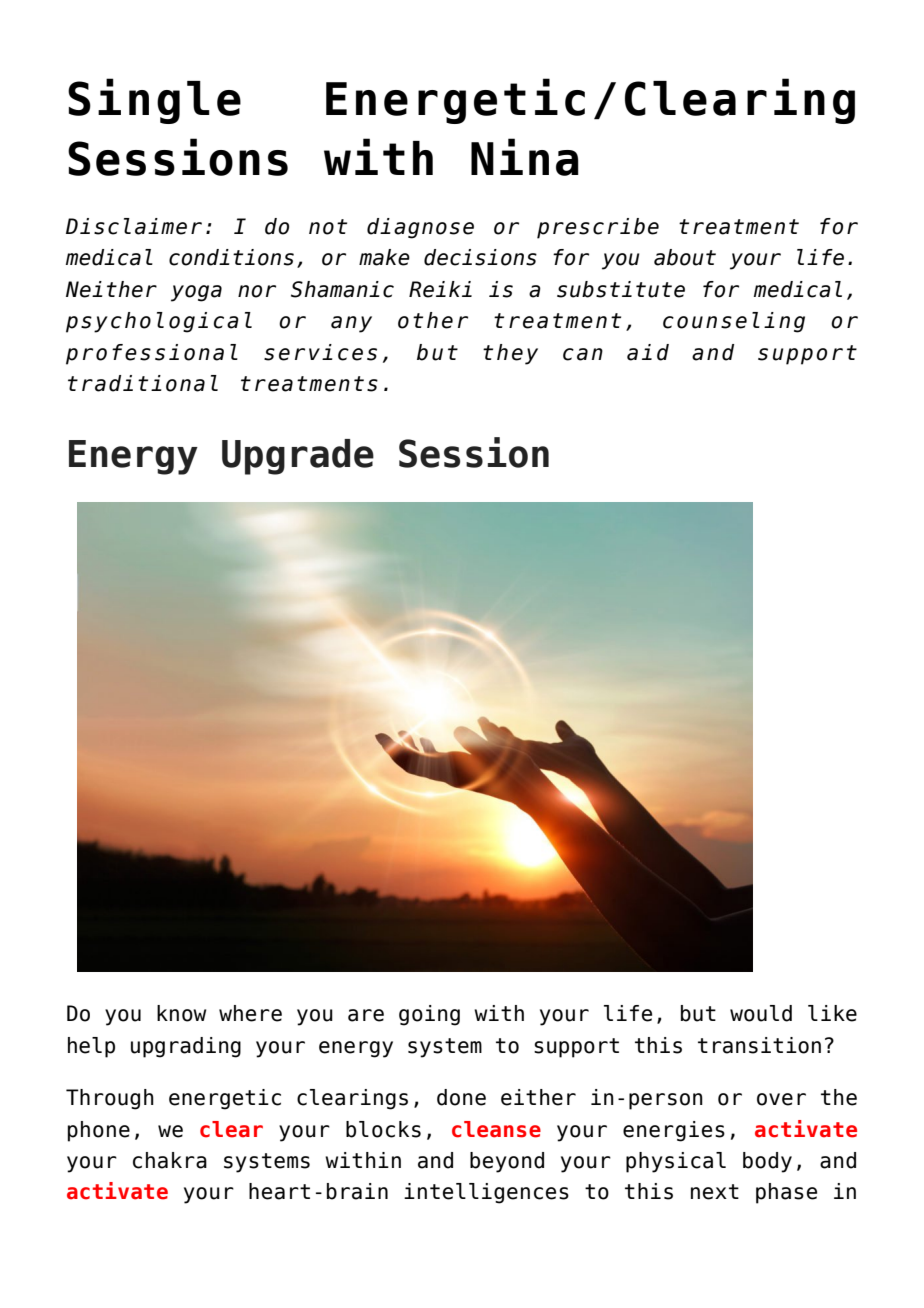 The image size is (924, 1308). I want to click on Upgrade, so click(298, 457).
